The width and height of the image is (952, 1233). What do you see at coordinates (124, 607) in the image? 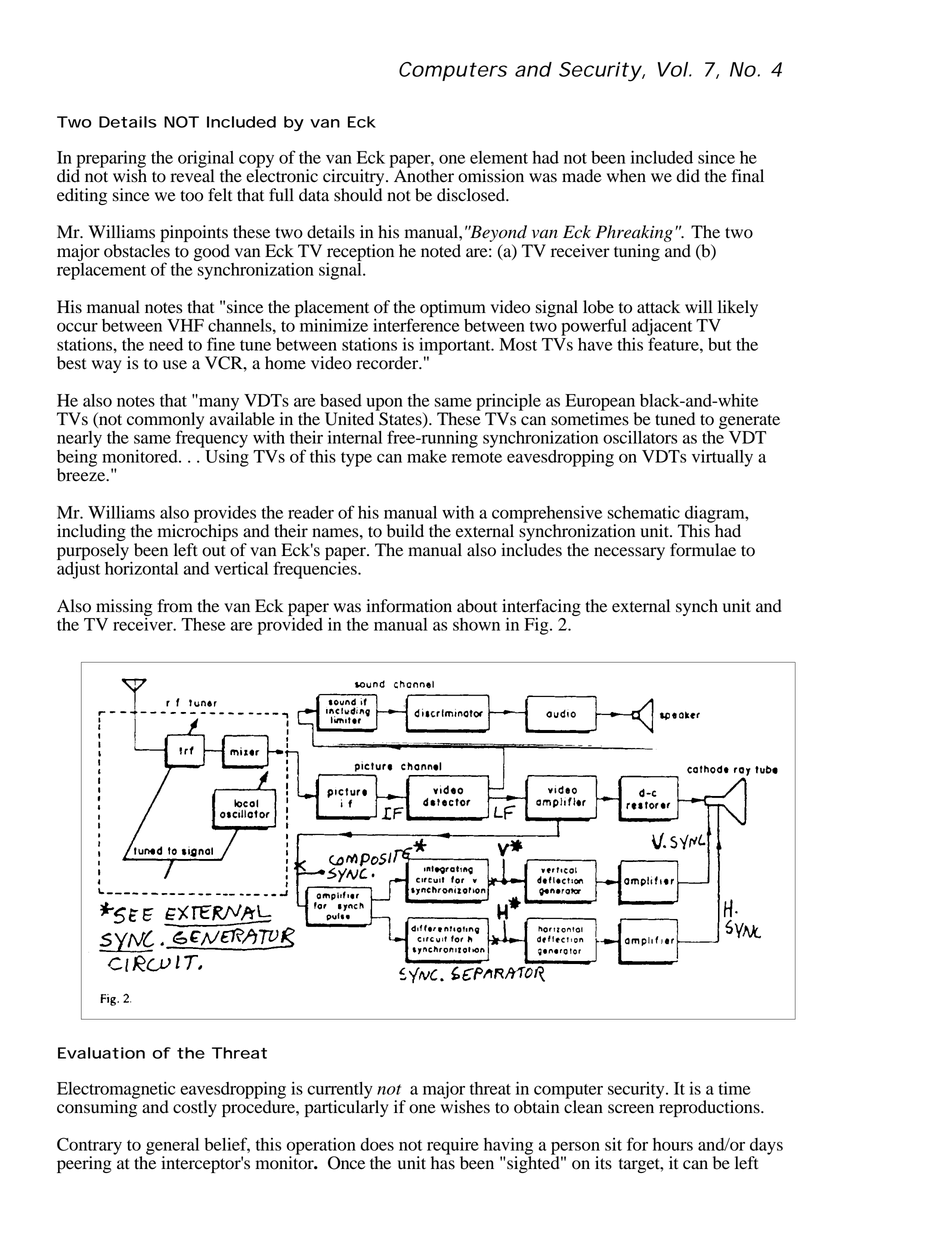
I see `missing` at bounding box center [124, 607].
